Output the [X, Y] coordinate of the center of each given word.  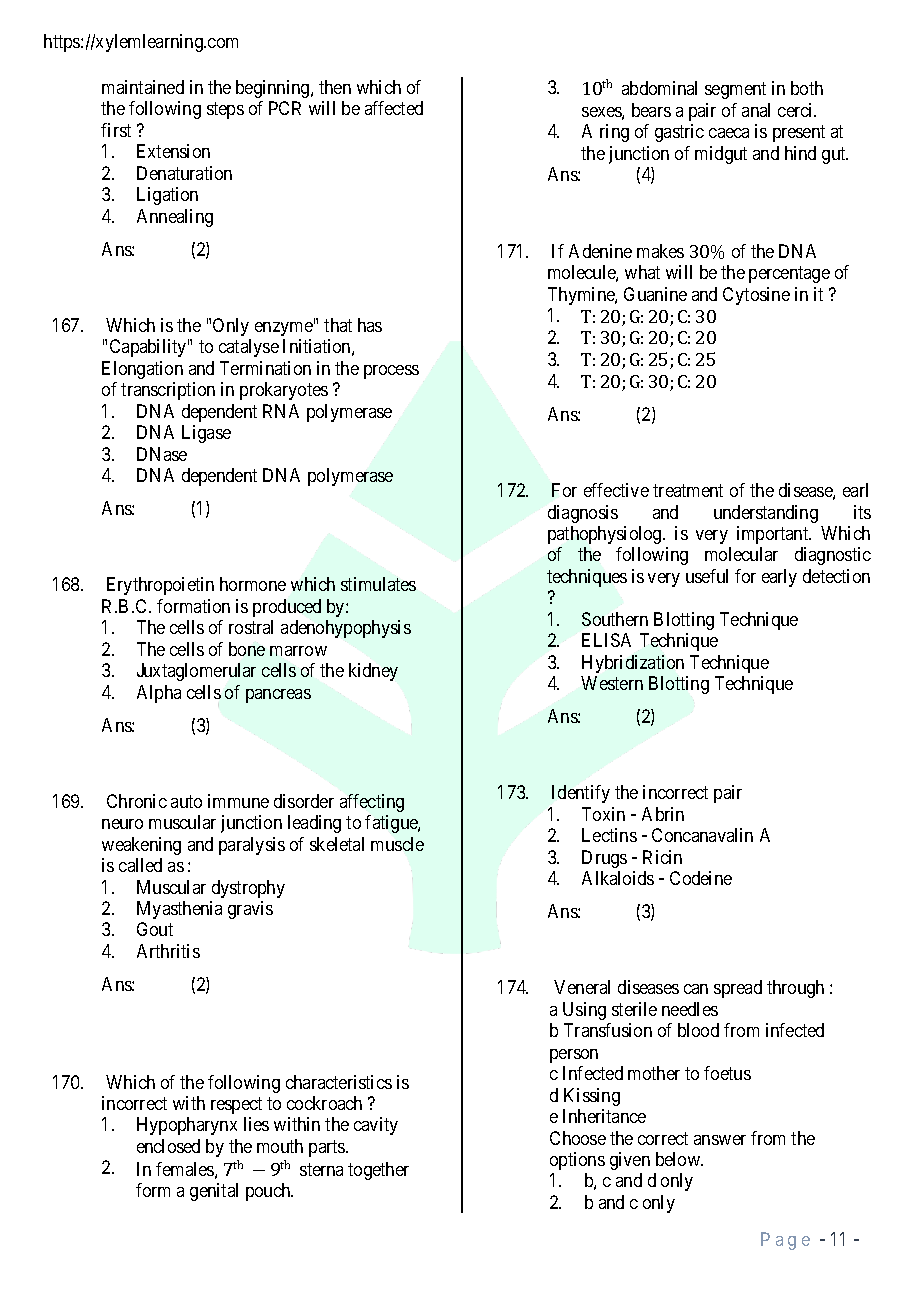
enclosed [168, 1146]
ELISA [606, 640]
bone [247, 649]
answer [720, 1140]
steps [225, 111]
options [577, 1161]
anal [756, 110]
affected [394, 108]
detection [836, 576]
